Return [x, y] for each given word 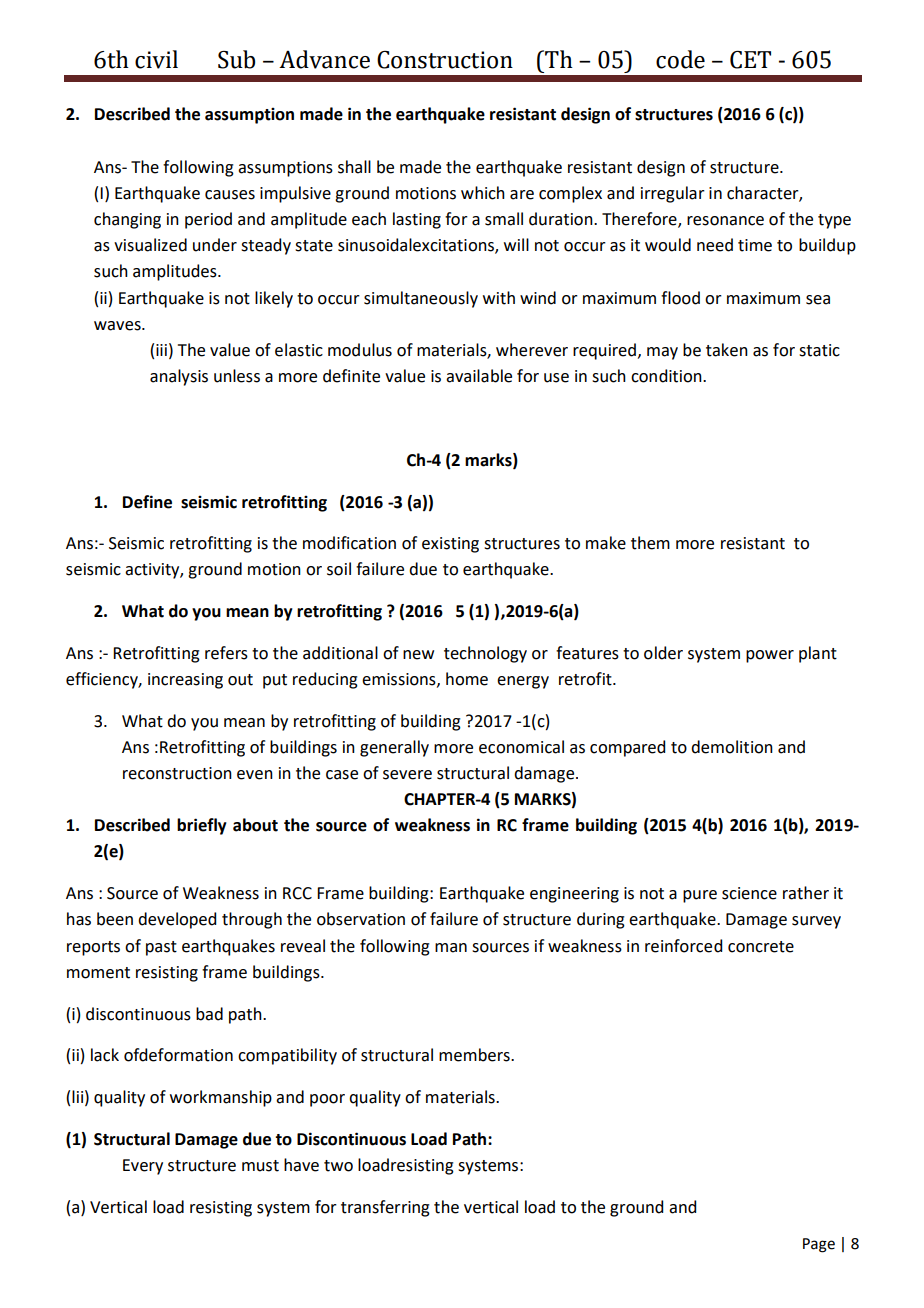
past [161, 948]
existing [450, 545]
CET [750, 60]
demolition [732, 747]
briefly [202, 826]
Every [143, 1167]
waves [118, 326]
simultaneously [421, 299]
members [475, 1055]
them [650, 543]
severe [407, 775]
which [483, 193]
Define [147, 502]
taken [727, 350]
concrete [761, 947]
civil [156, 59]
